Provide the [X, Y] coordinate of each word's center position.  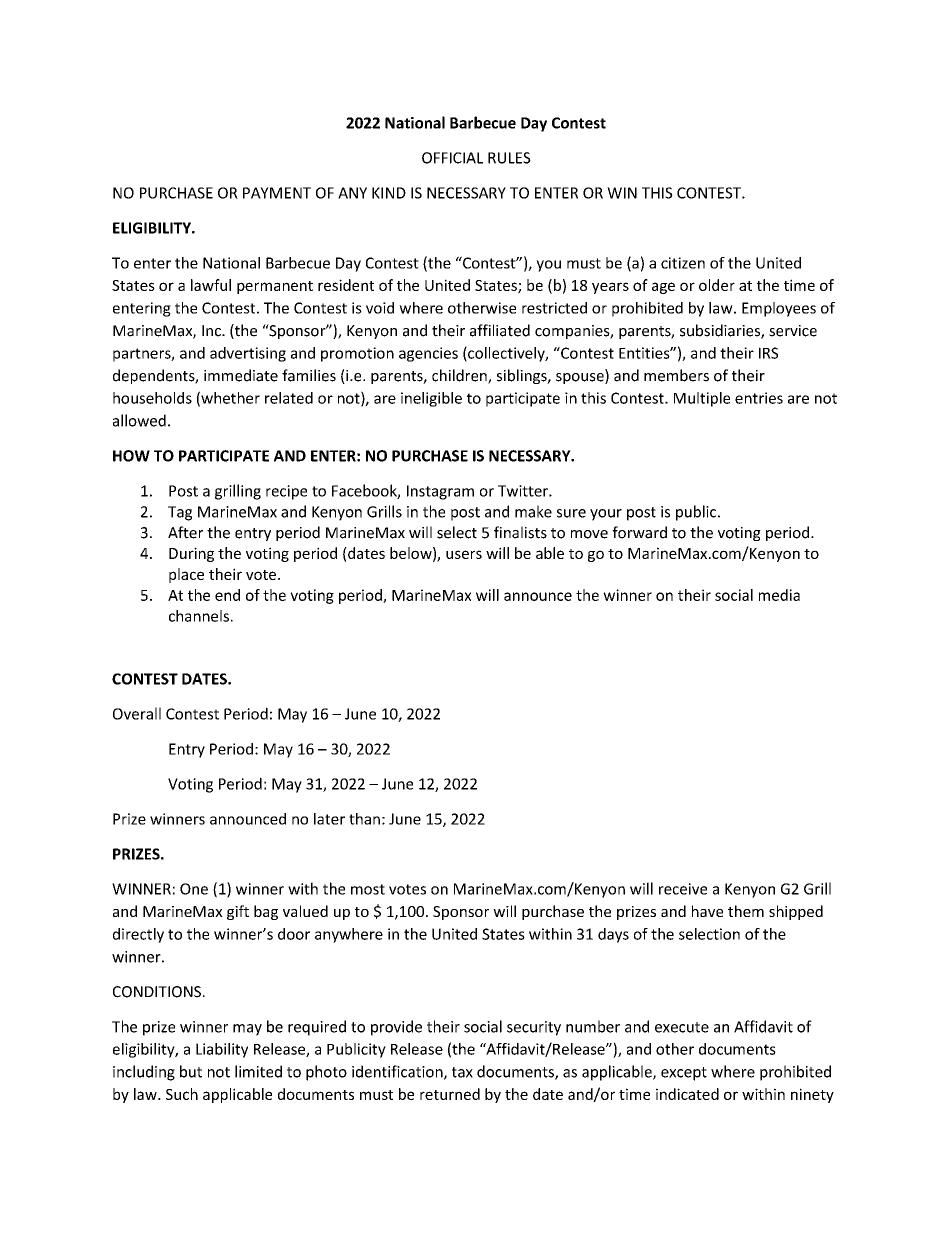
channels [199, 616]
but [191, 1071]
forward [639, 532]
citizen [683, 263]
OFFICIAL [452, 158]
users [464, 554]
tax [462, 1072]
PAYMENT [277, 193]
